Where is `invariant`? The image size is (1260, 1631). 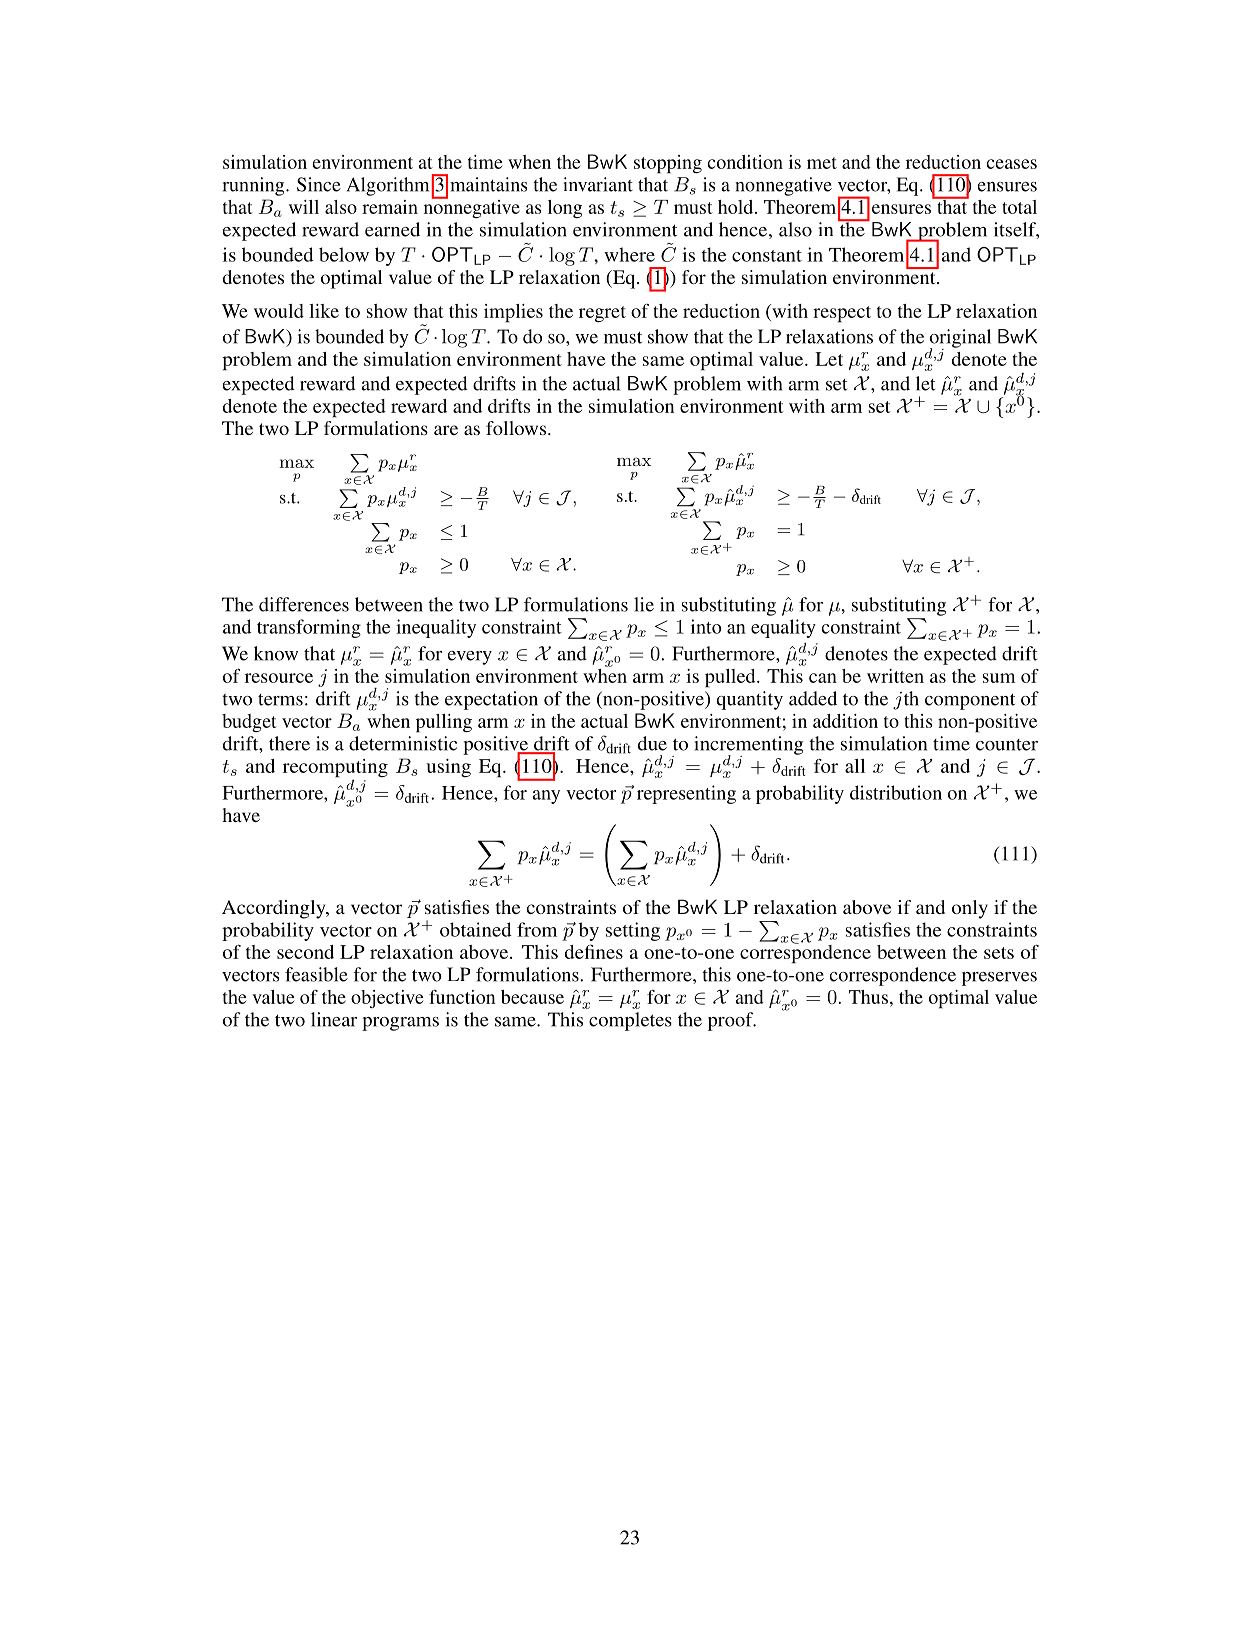
invariant is located at coordinates (598, 184).
